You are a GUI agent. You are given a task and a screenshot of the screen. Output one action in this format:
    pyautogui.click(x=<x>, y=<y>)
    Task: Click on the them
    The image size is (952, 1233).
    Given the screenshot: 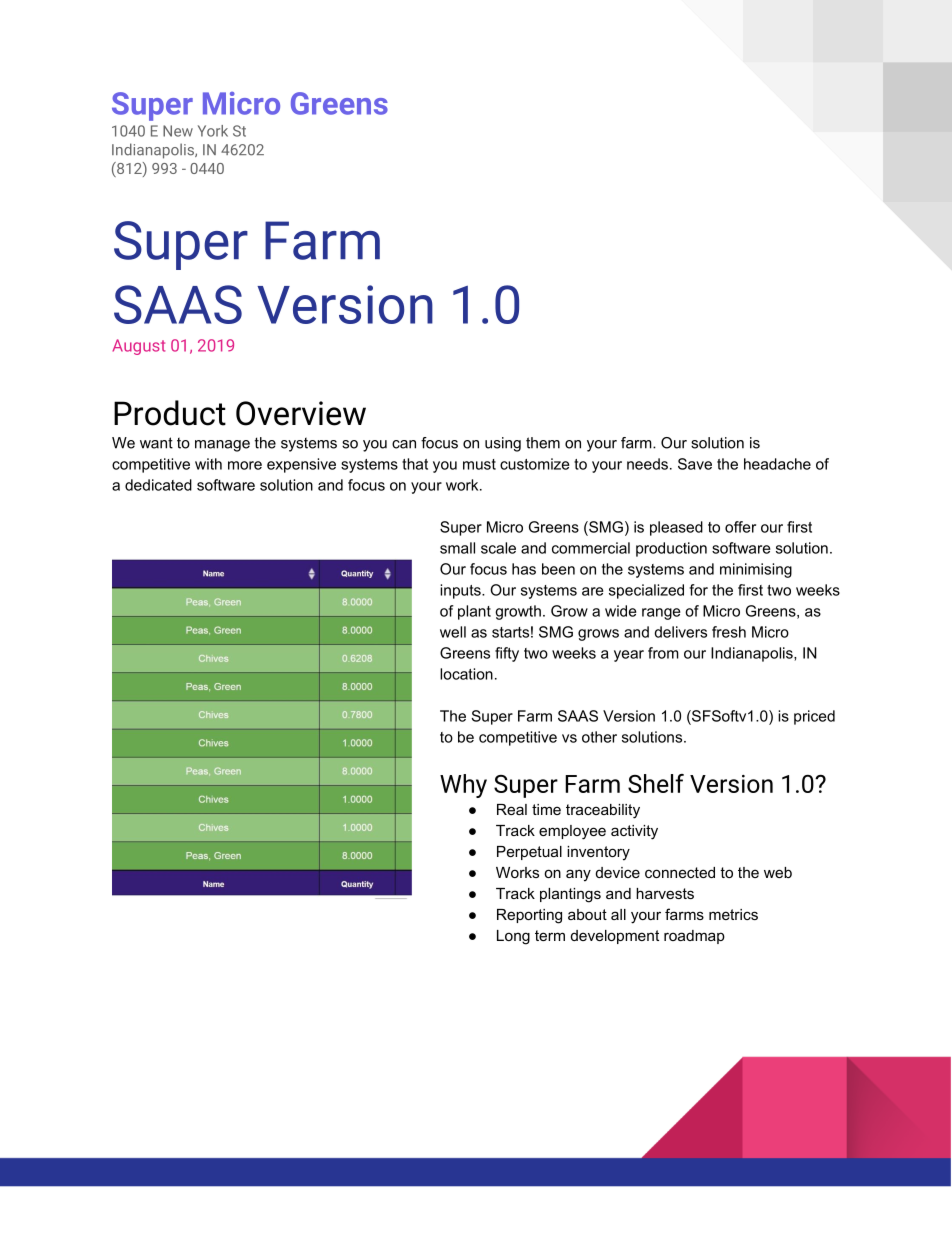 What is the action you would take?
    pyautogui.click(x=543, y=443)
